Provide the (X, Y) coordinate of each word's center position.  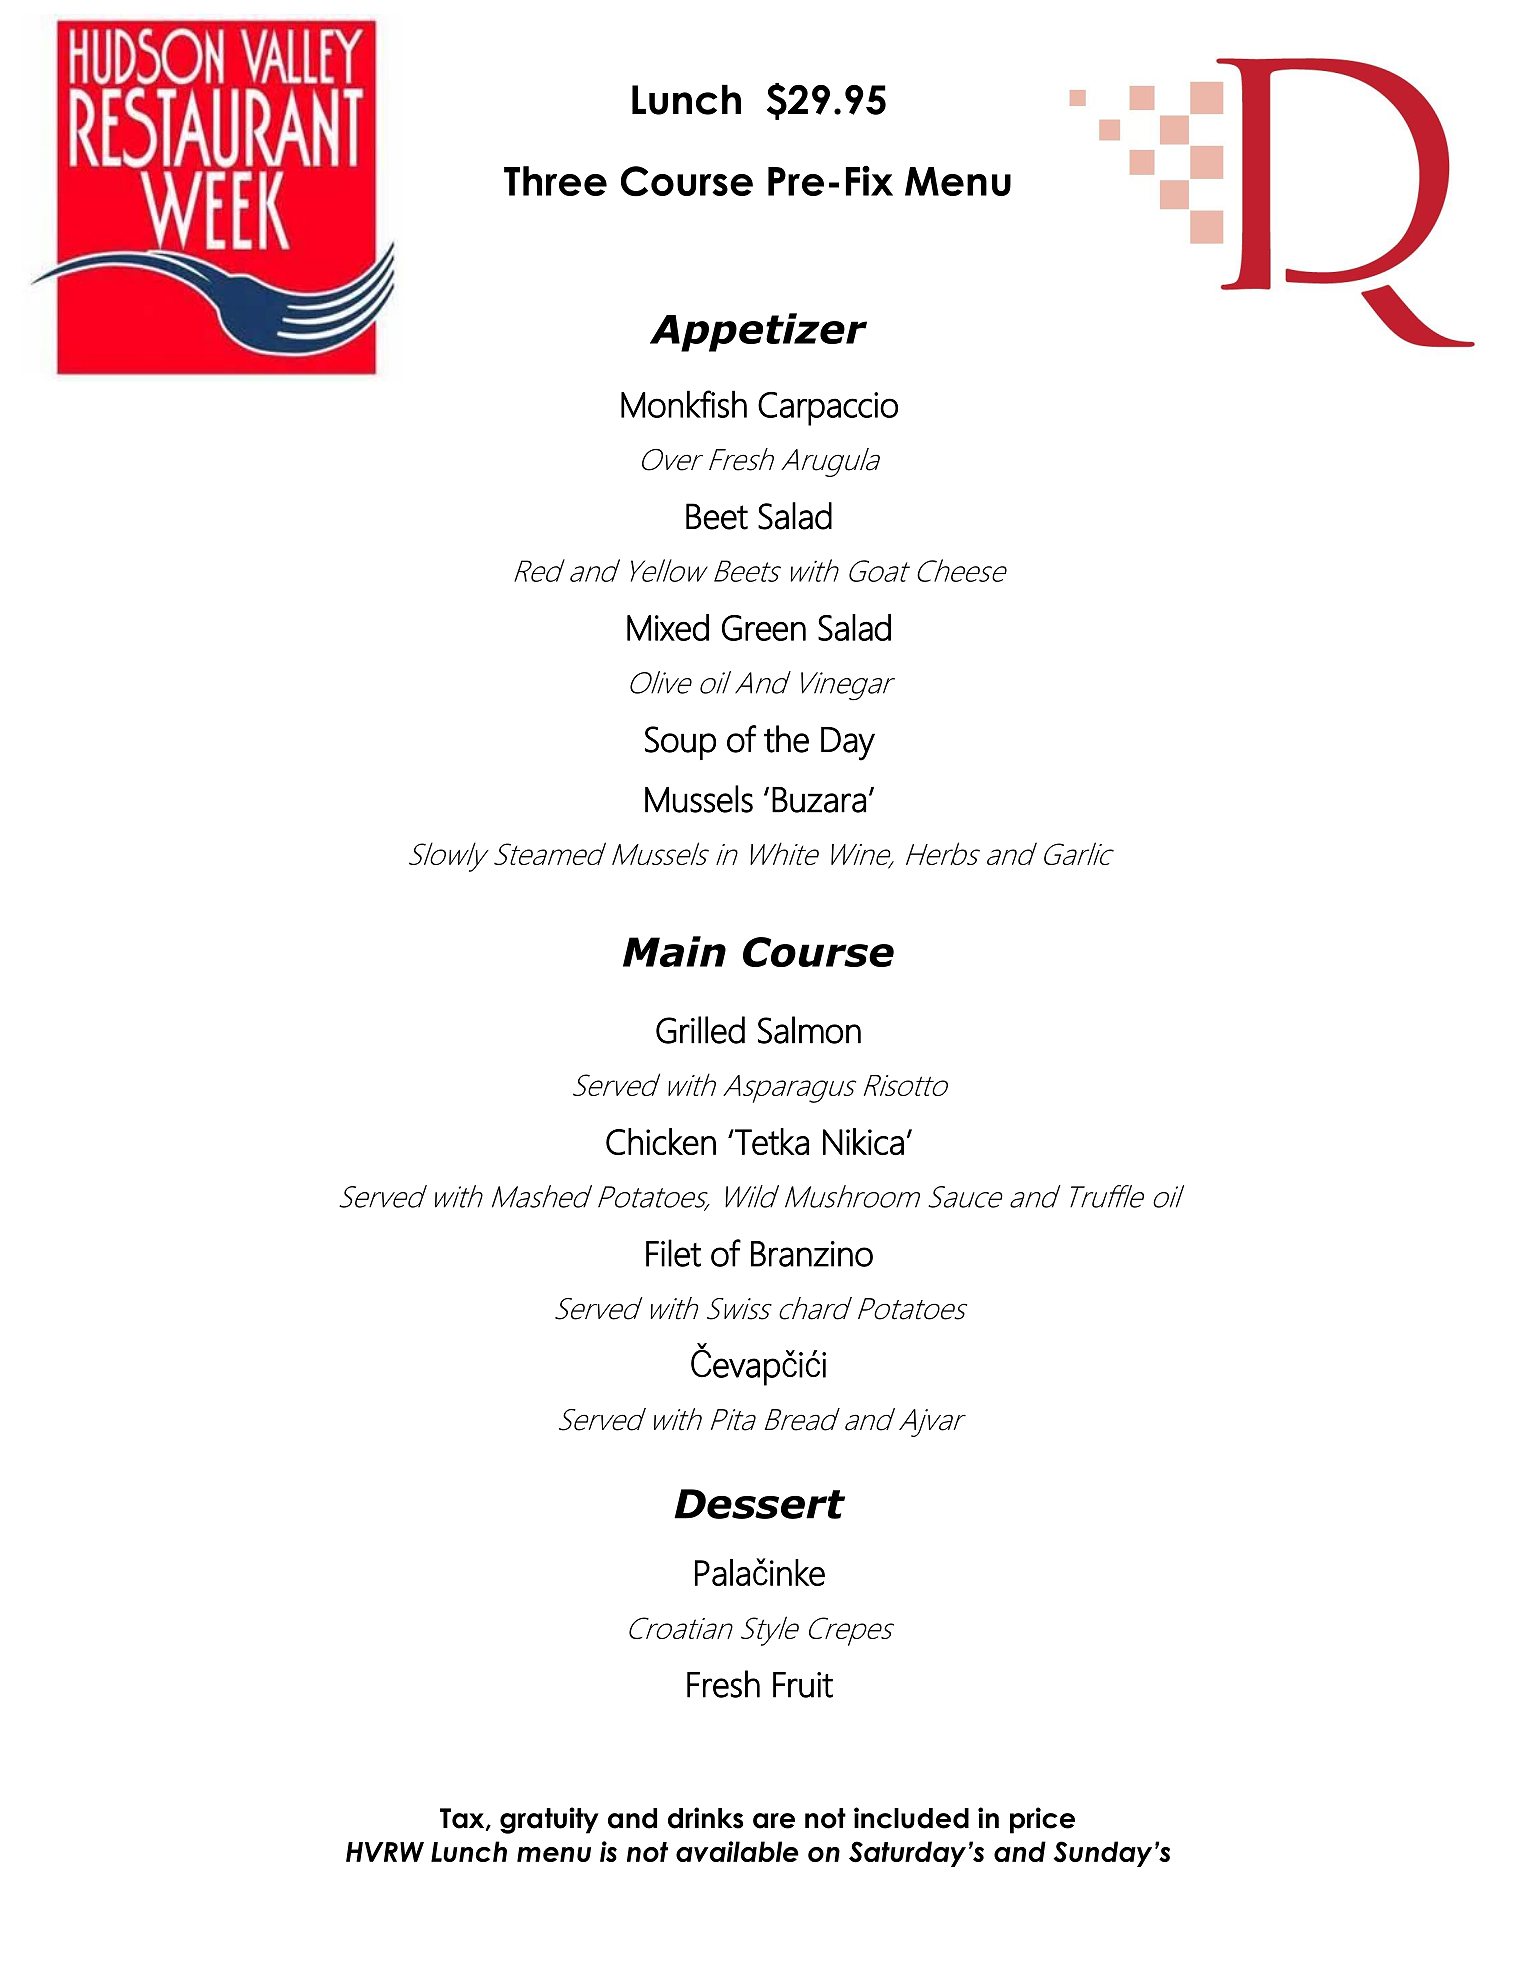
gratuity (549, 1820)
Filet (673, 1253)
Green (764, 628)
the (786, 739)
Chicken (661, 1141)
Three (555, 181)
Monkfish (684, 404)
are (774, 1821)
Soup (680, 743)
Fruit (803, 1685)
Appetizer (758, 332)
